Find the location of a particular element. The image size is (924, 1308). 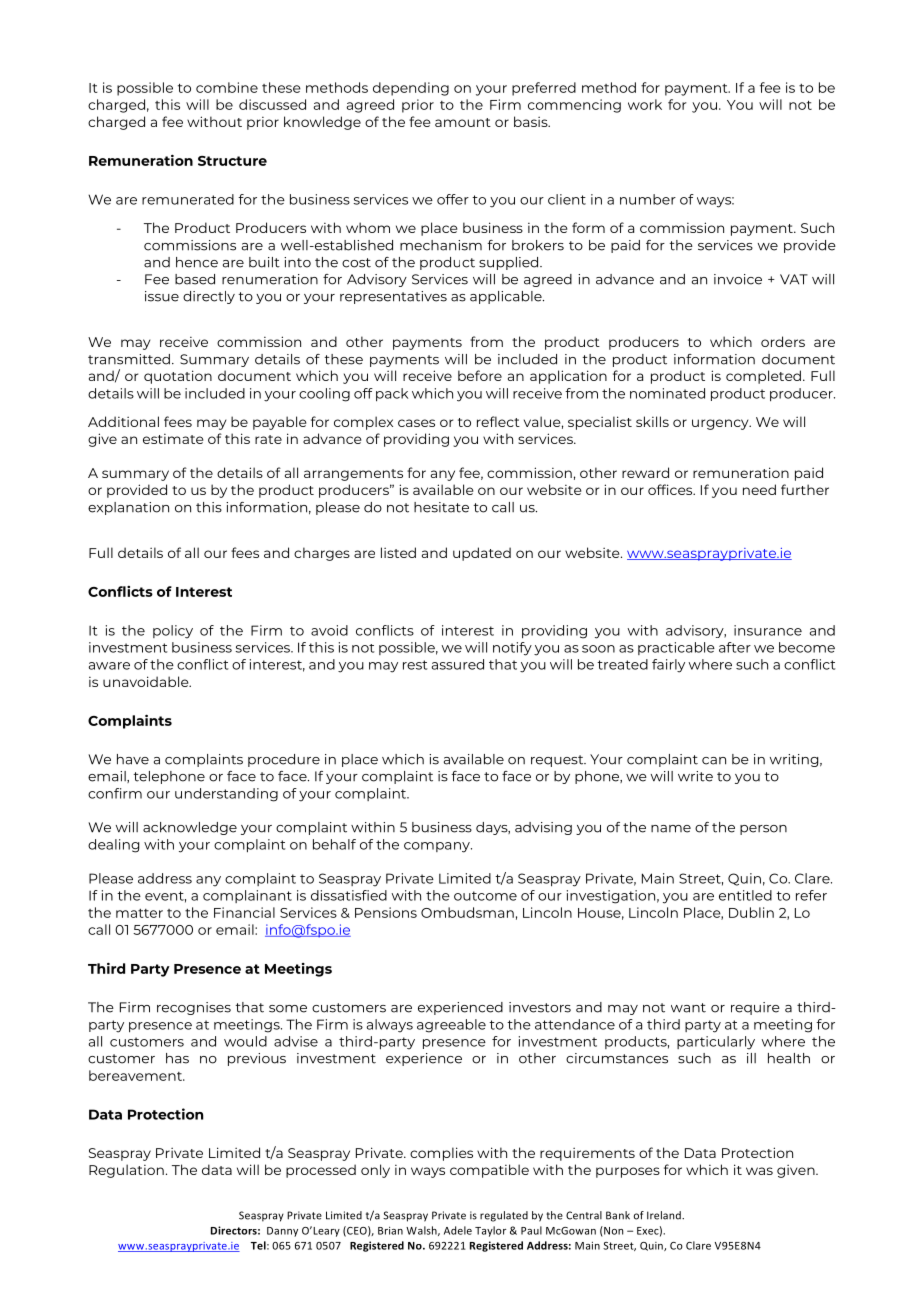

Dublin is located at coordinates (751, 912).
